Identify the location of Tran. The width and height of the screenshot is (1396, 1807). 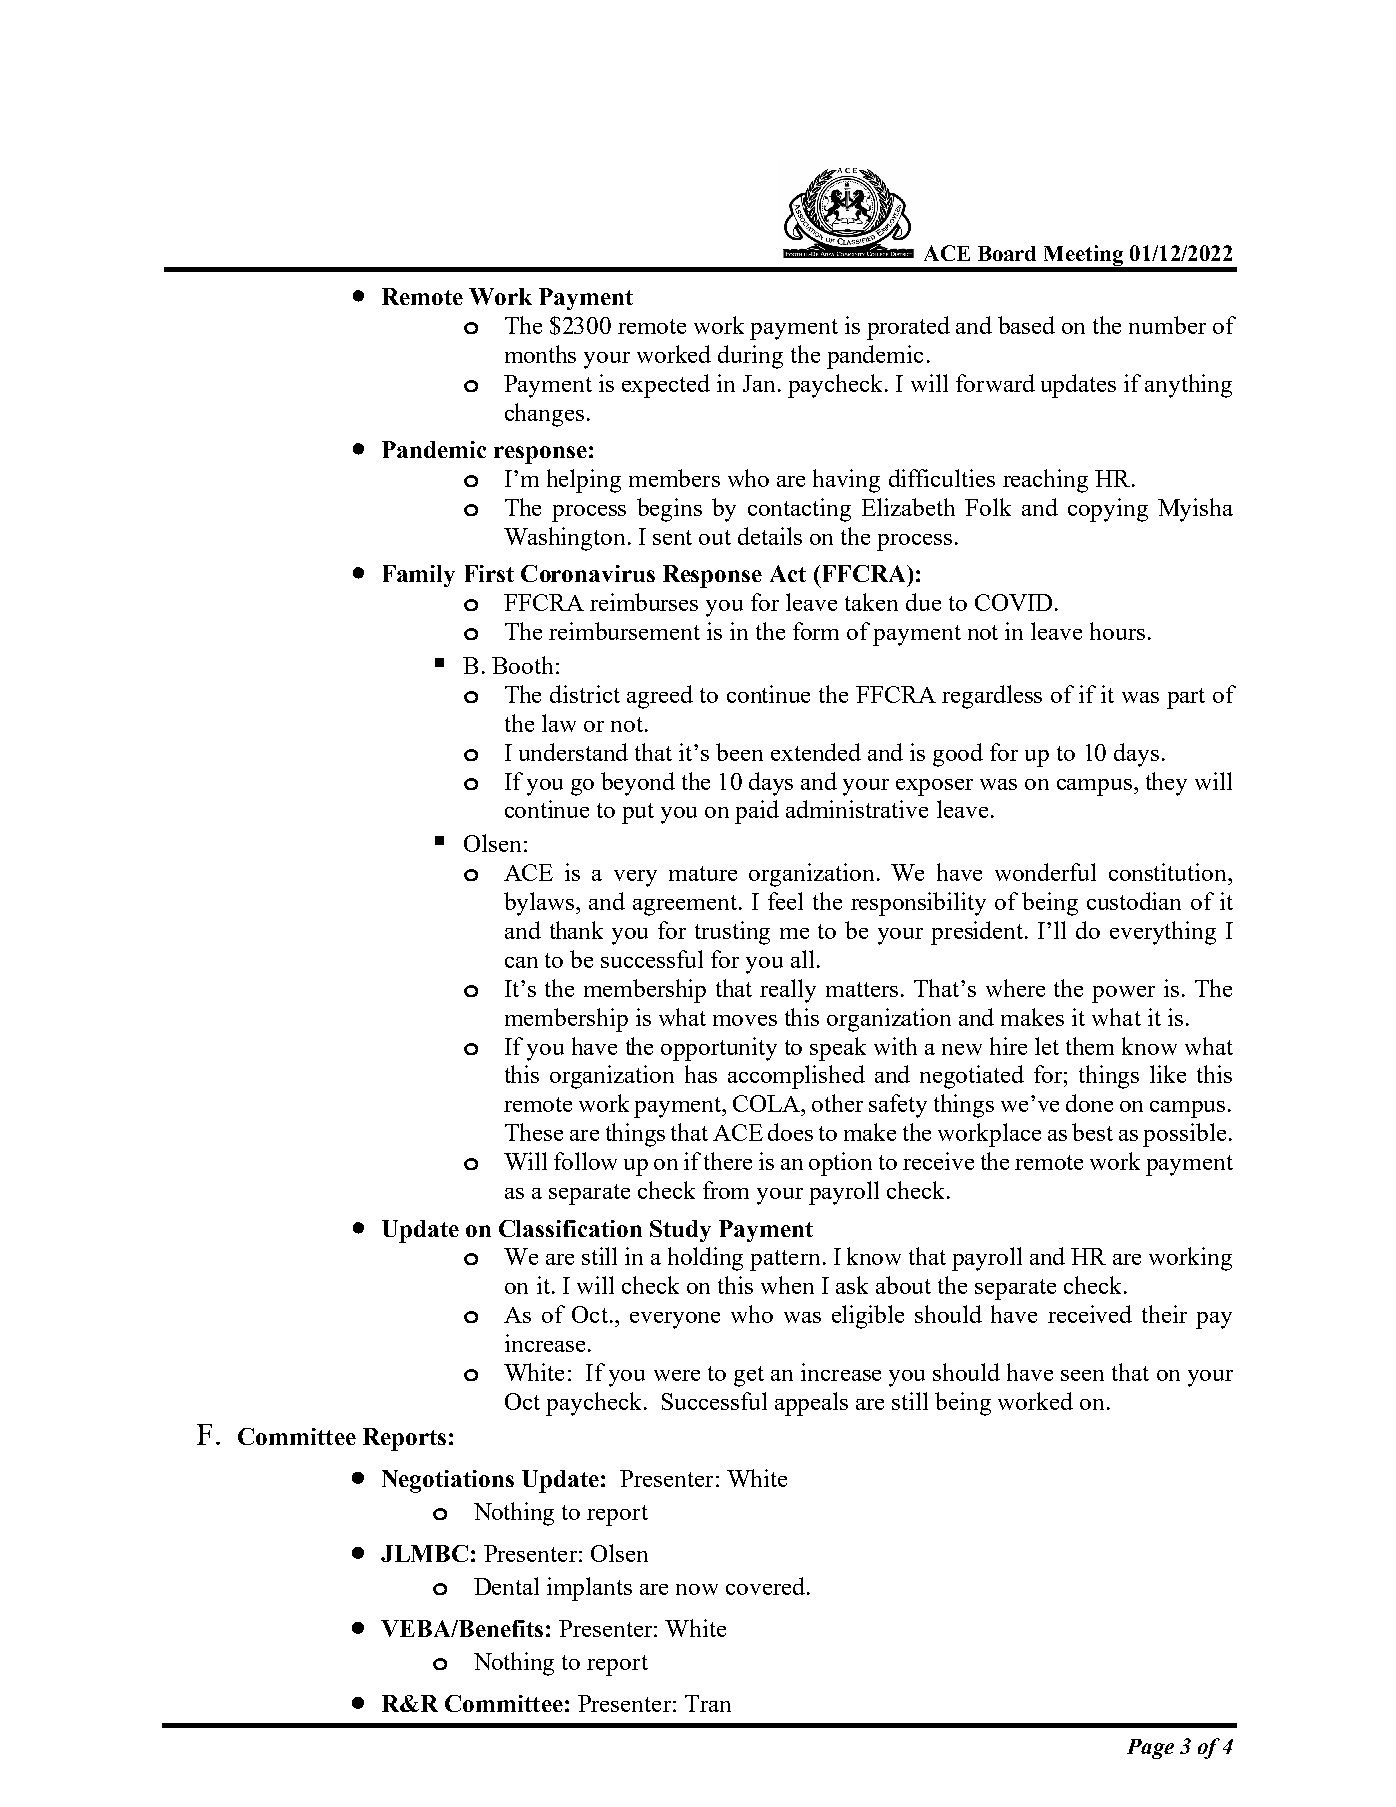
(708, 1703).
